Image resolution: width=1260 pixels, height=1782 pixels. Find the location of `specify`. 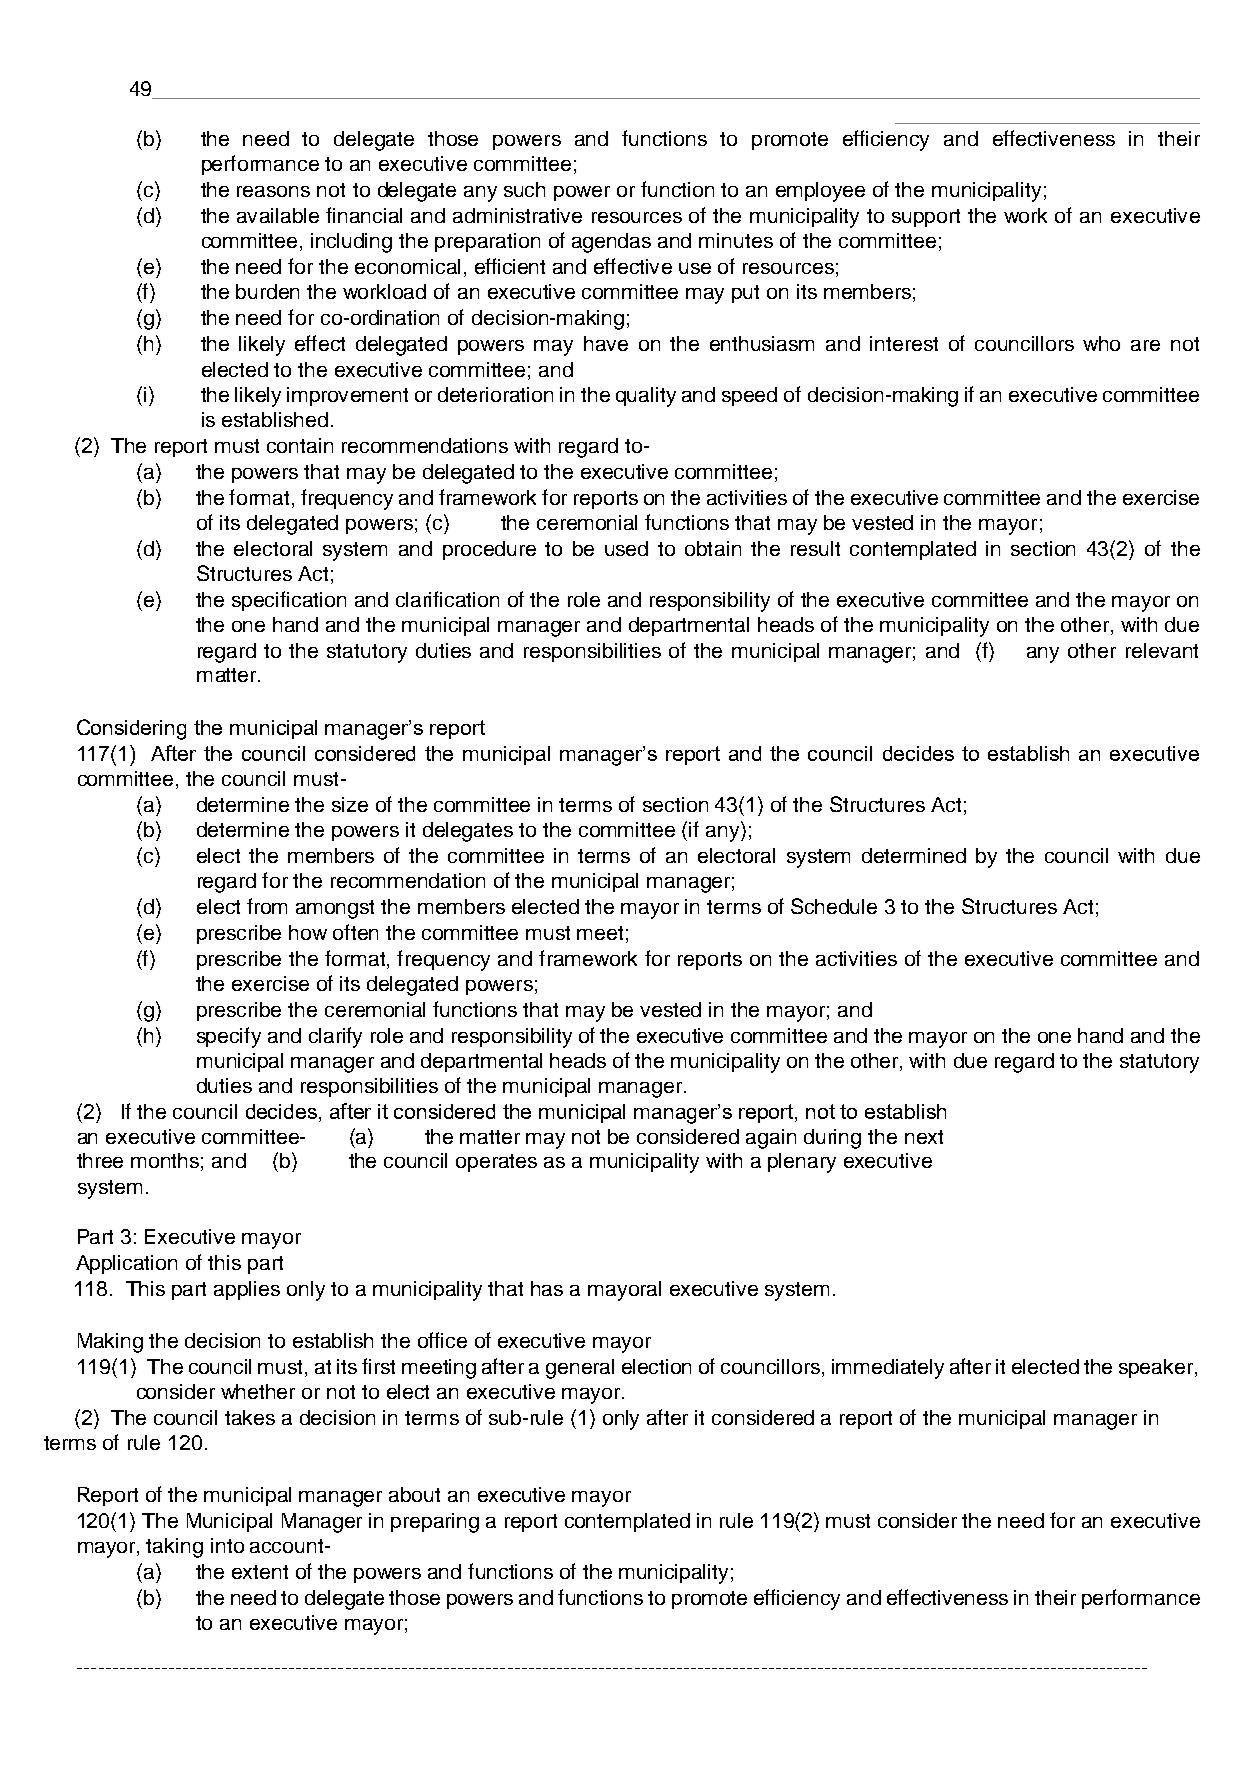

specify is located at coordinates (229, 1037).
